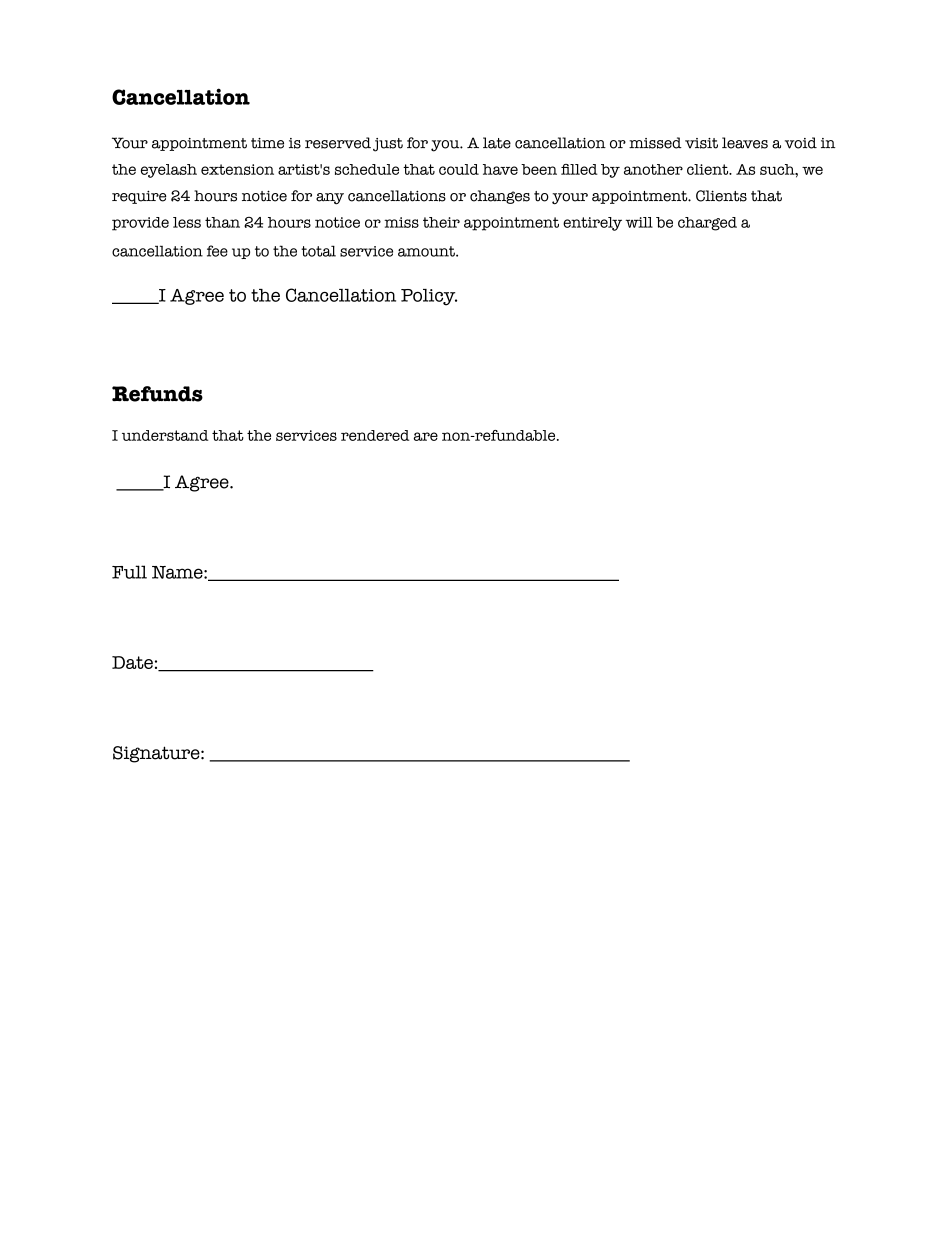 The image size is (952, 1233). Describe the element at coordinates (701, 143) in the screenshot. I see `visit` at that location.
